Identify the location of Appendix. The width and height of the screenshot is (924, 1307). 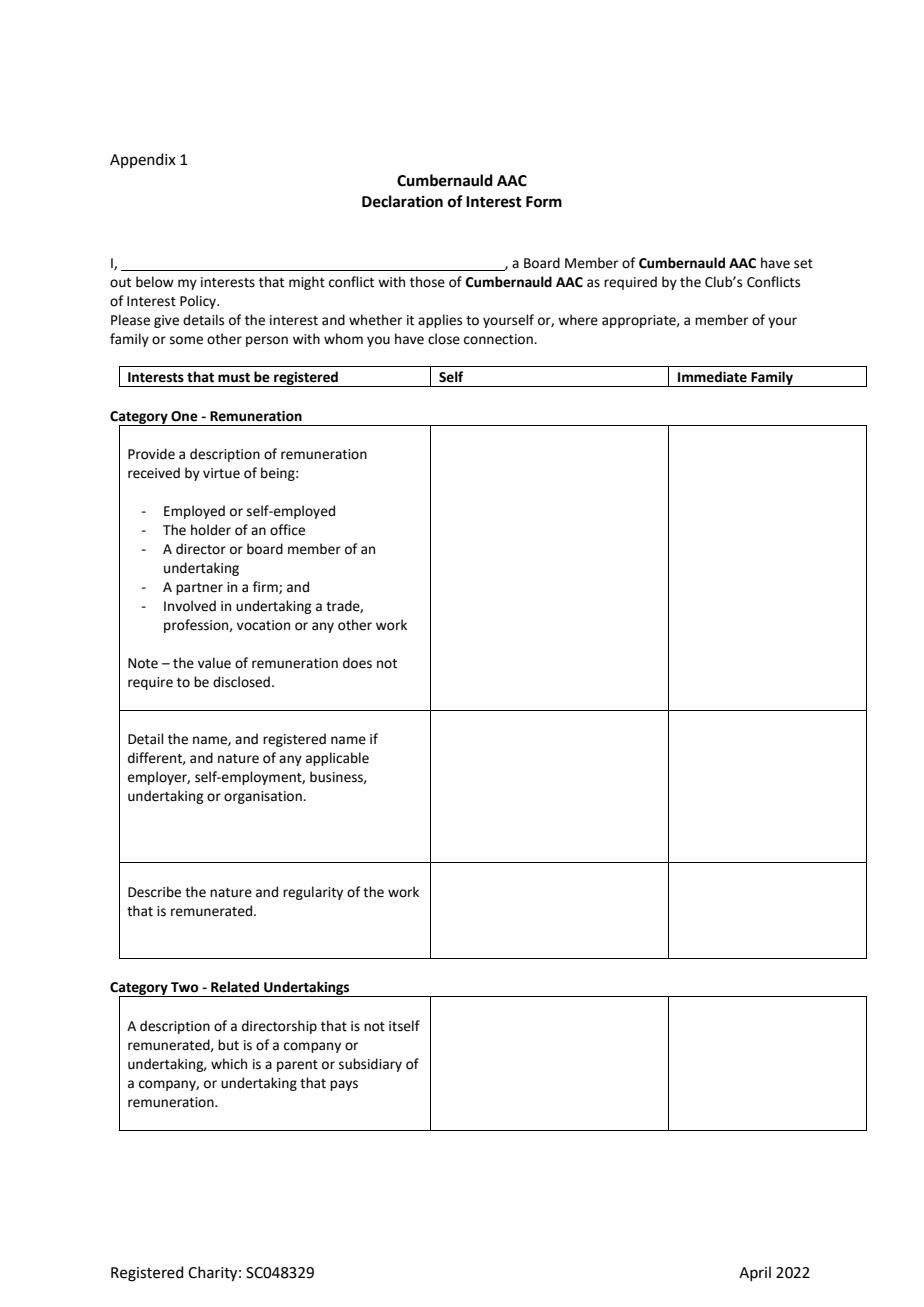
(143, 160).
